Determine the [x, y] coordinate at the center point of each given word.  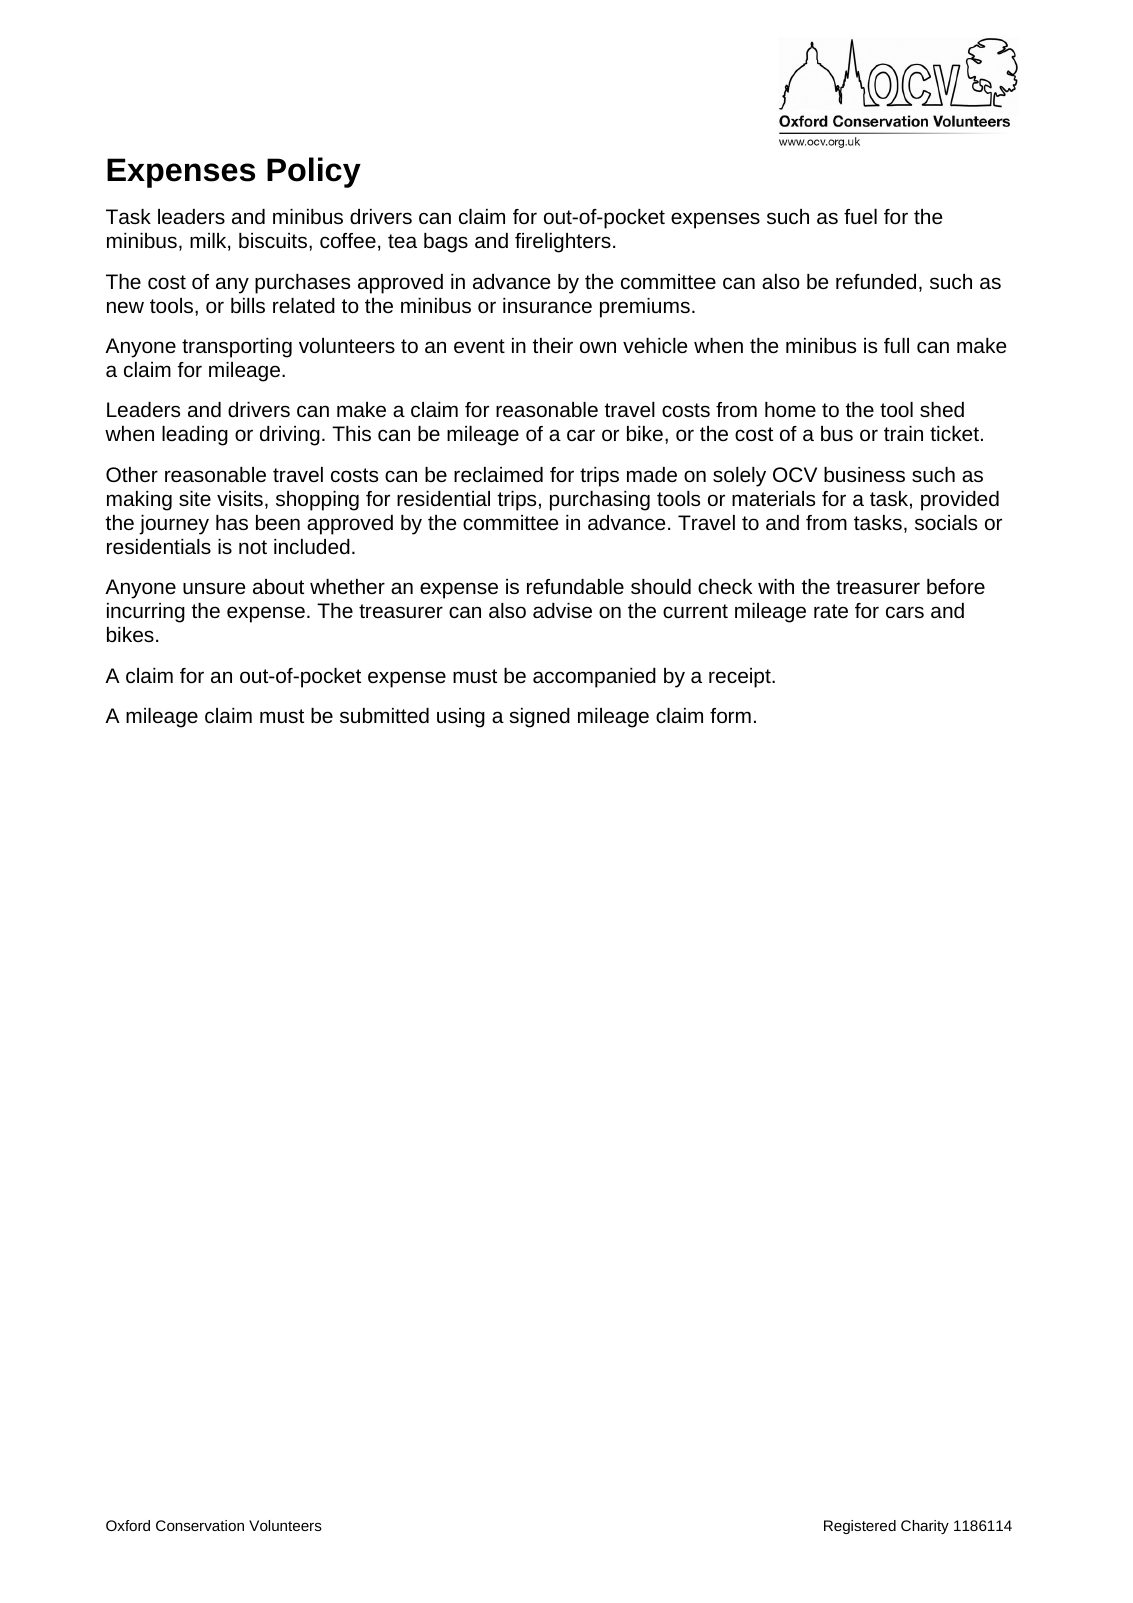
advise [562, 610]
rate [831, 611]
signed [539, 718]
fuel [860, 216]
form [730, 715]
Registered [860, 1527]
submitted [384, 715]
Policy [314, 172]
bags [446, 243]
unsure [214, 588]
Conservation [200, 1525]
